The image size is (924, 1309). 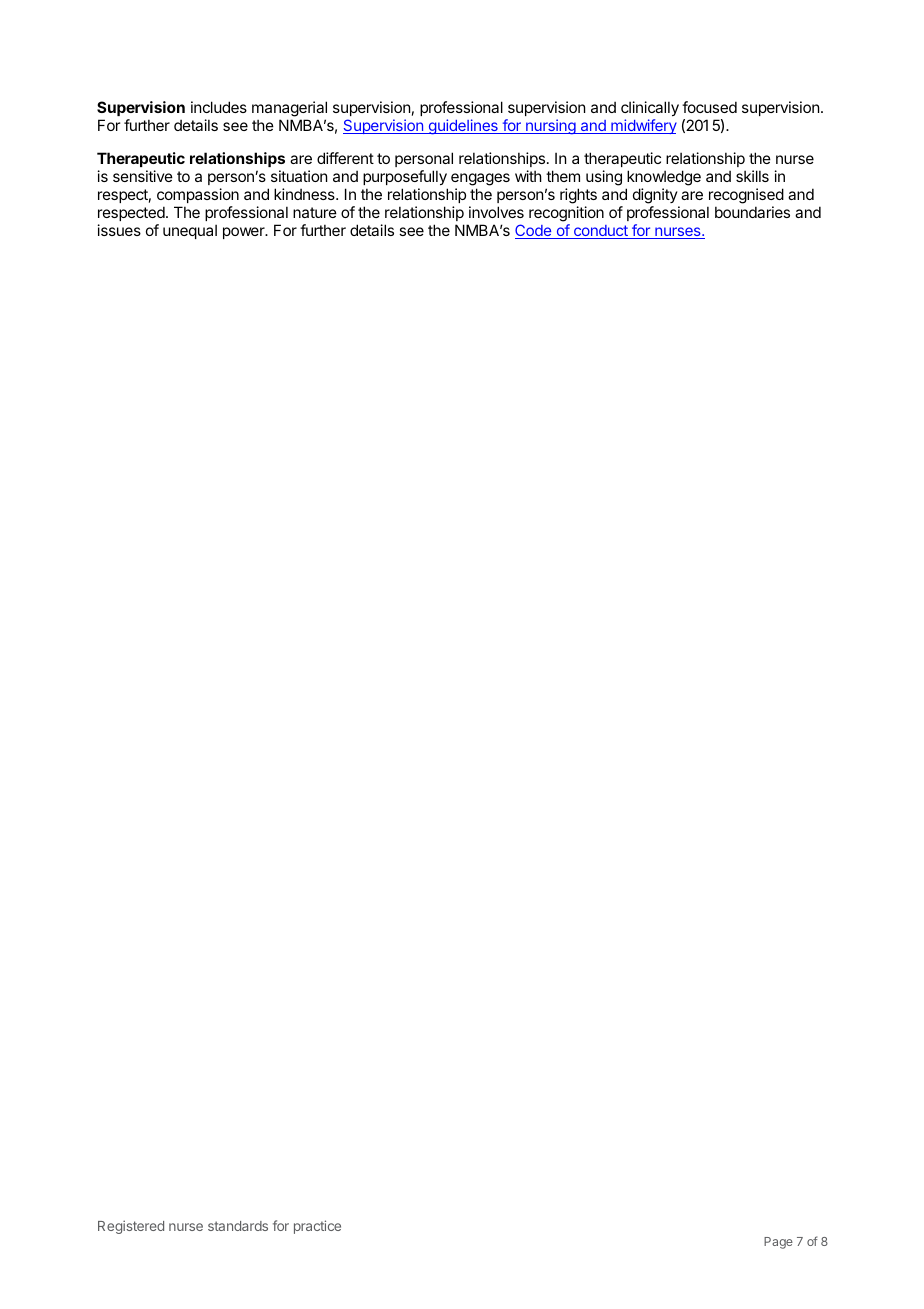 I want to click on conduct, so click(x=601, y=232).
